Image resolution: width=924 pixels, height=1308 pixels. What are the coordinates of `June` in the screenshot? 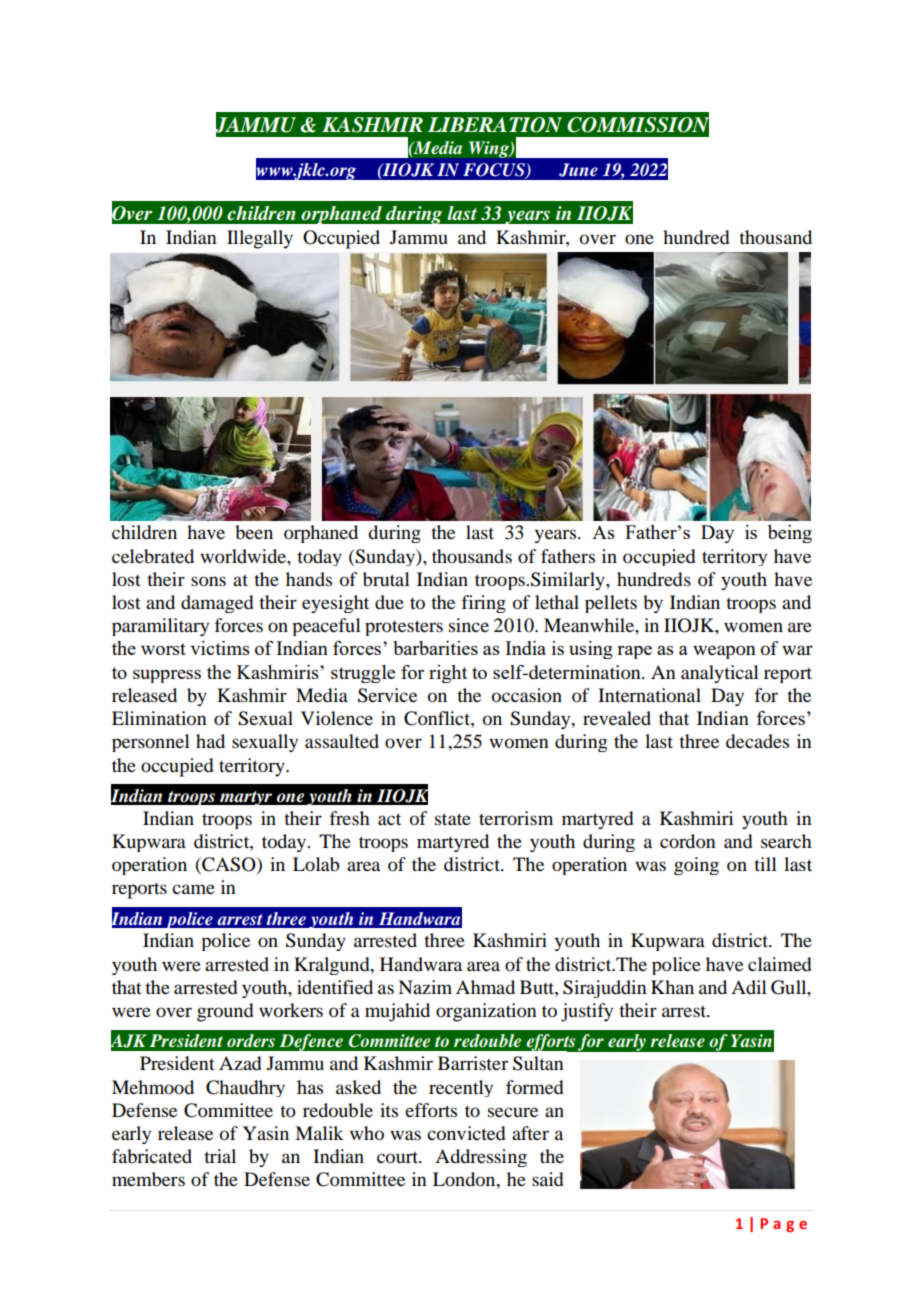 It's located at (578, 170).
